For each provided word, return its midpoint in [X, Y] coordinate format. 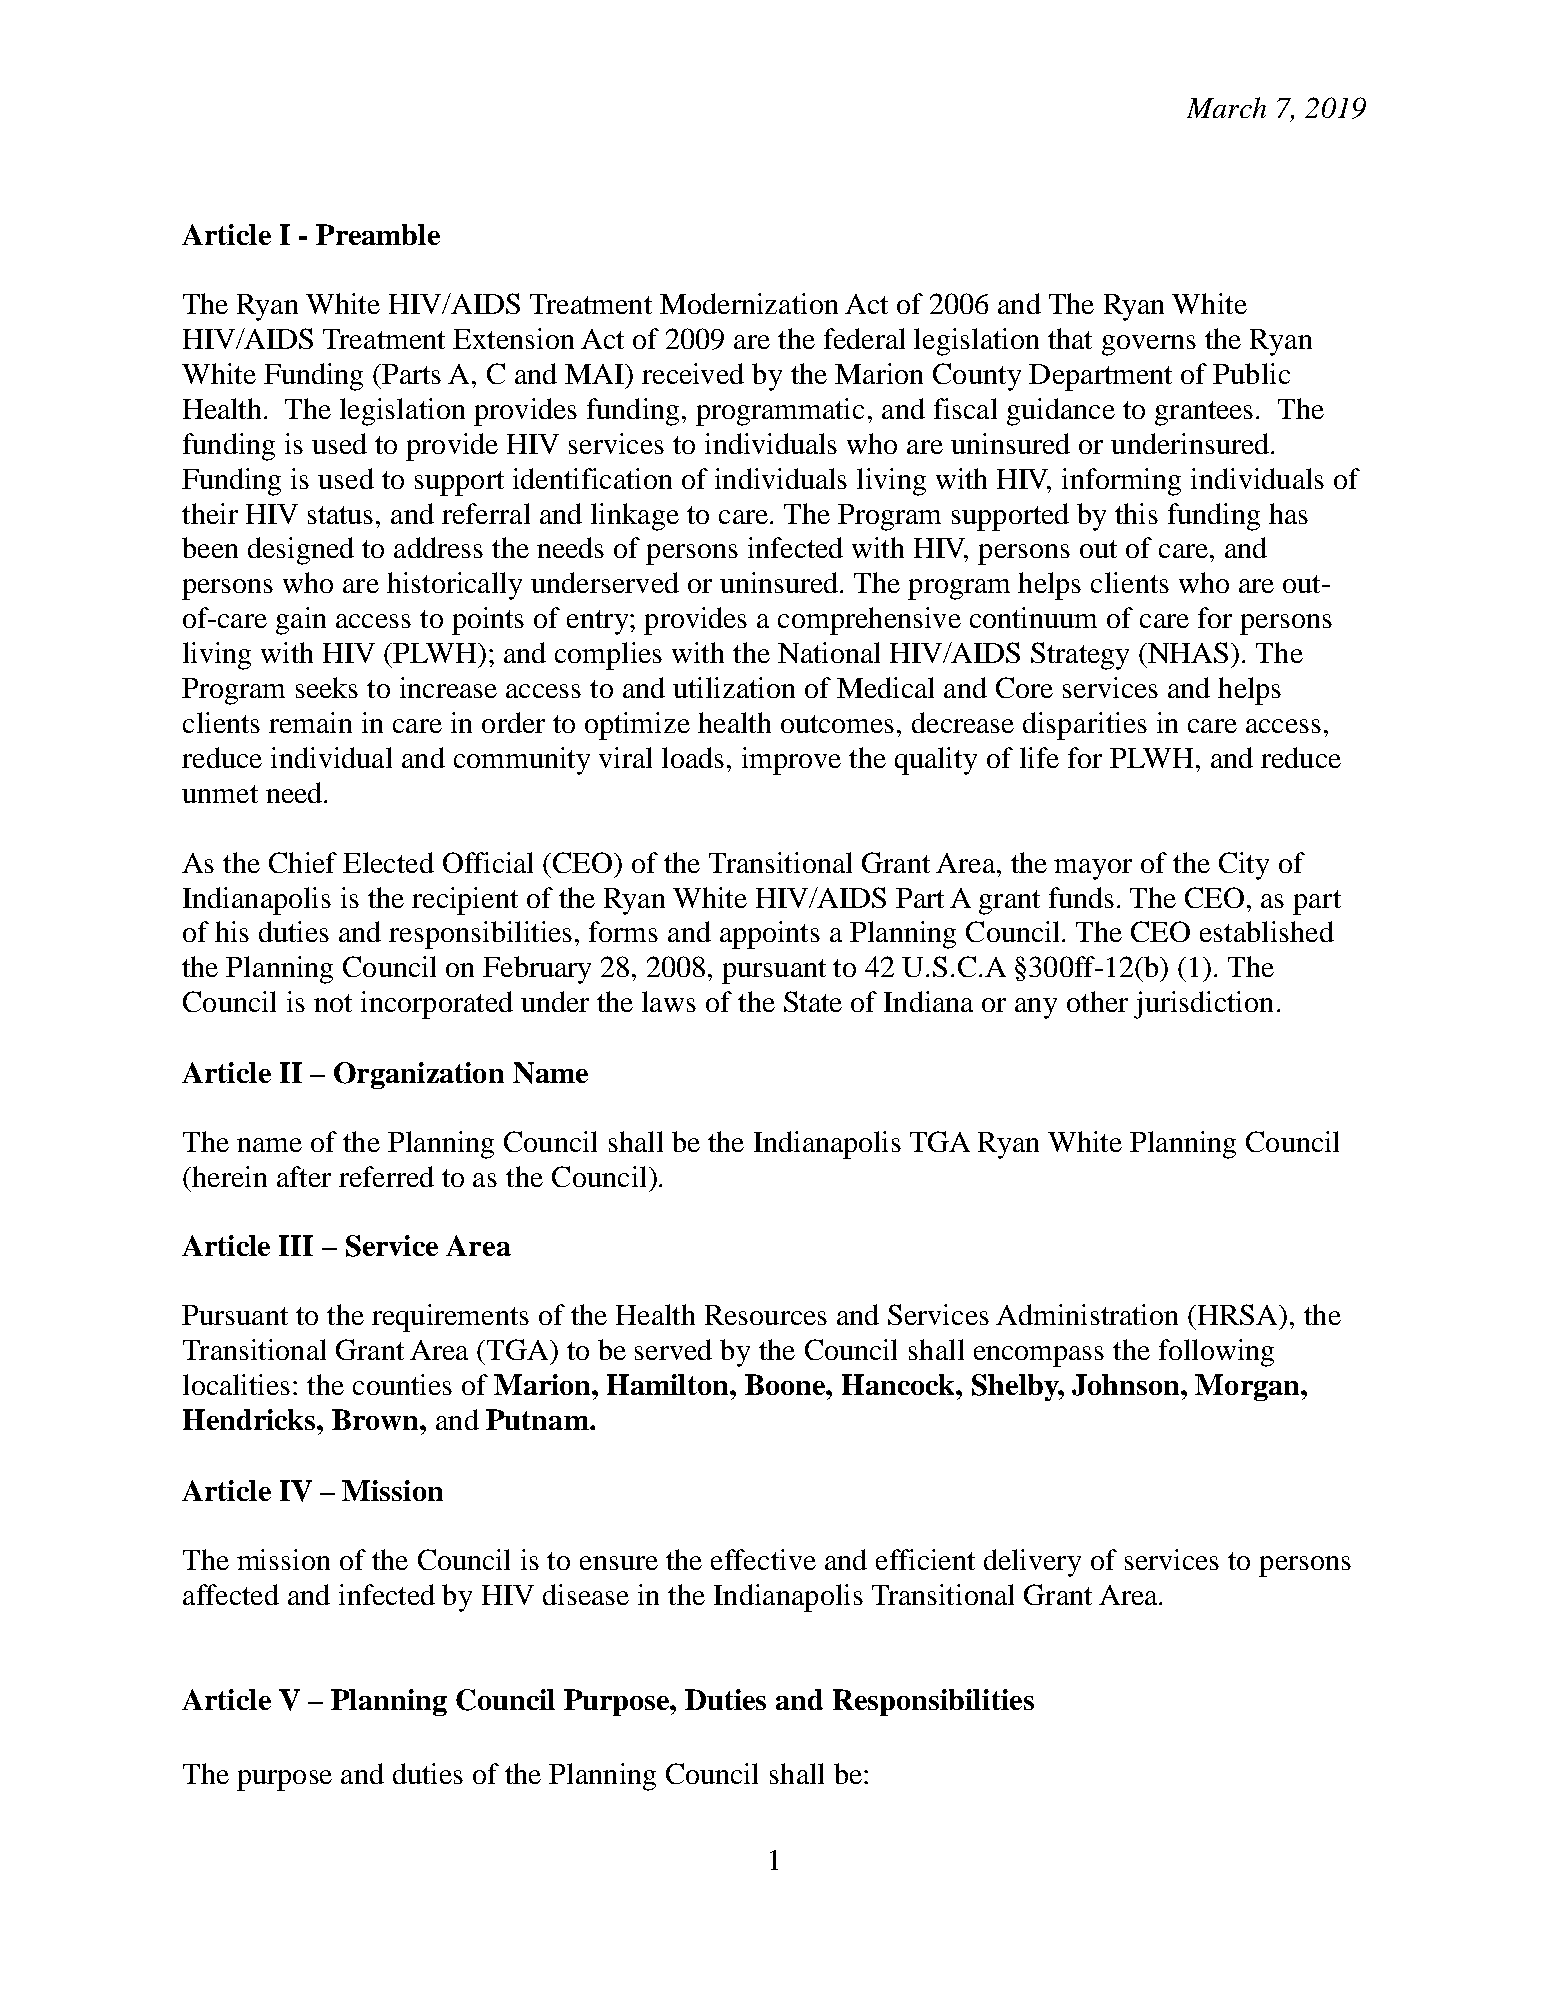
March [1226, 107]
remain [310, 722]
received [693, 373]
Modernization [749, 303]
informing [1121, 482]
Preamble [378, 234]
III [296, 1245]
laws [669, 1001]
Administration [1087, 1314]
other [1097, 1001]
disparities [1085, 726]
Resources [766, 1315]
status [340, 515]
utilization [734, 687]
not [333, 1003]
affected [231, 1594]
